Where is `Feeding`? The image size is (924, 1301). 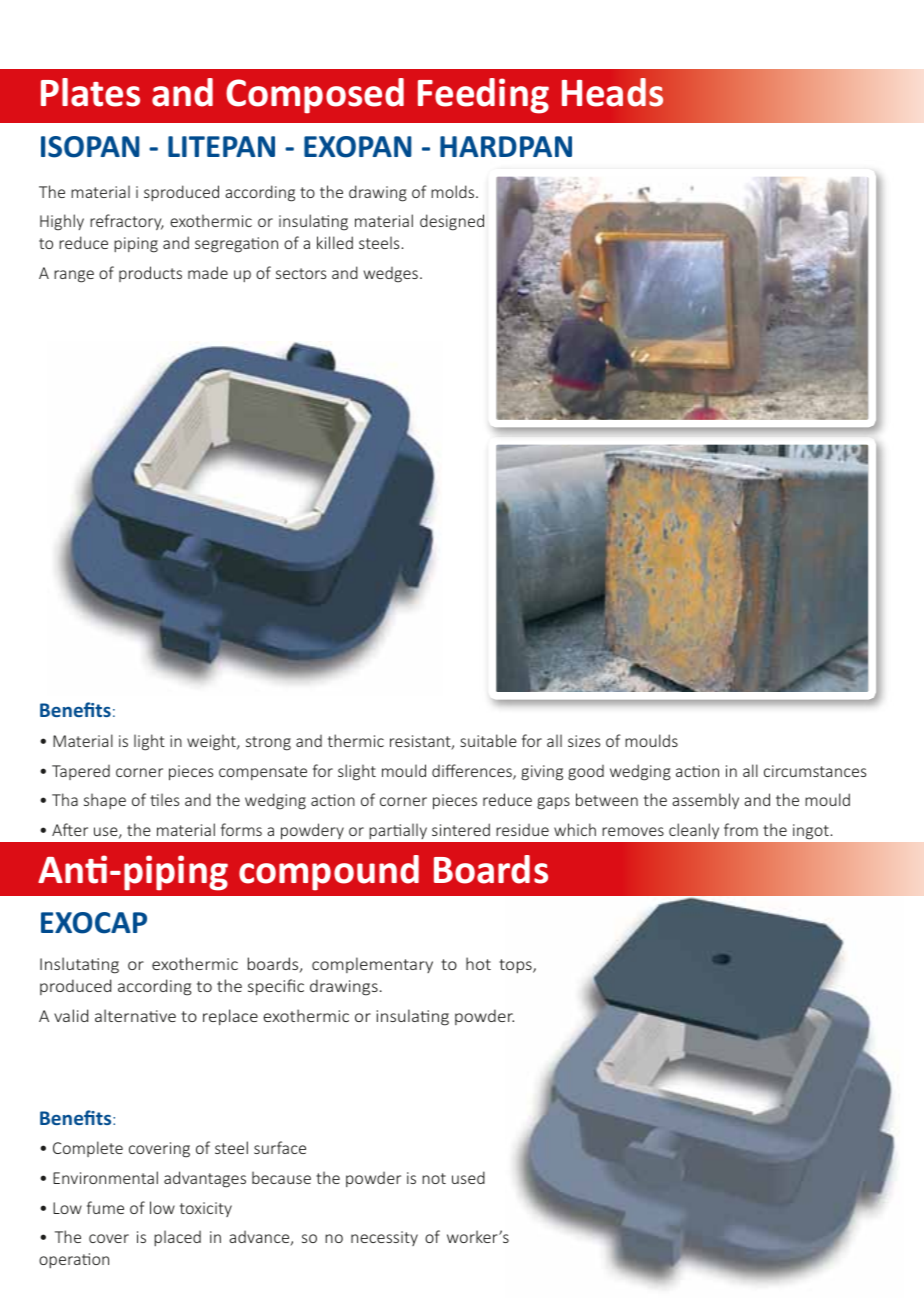 Feeding is located at coordinates (483, 96).
